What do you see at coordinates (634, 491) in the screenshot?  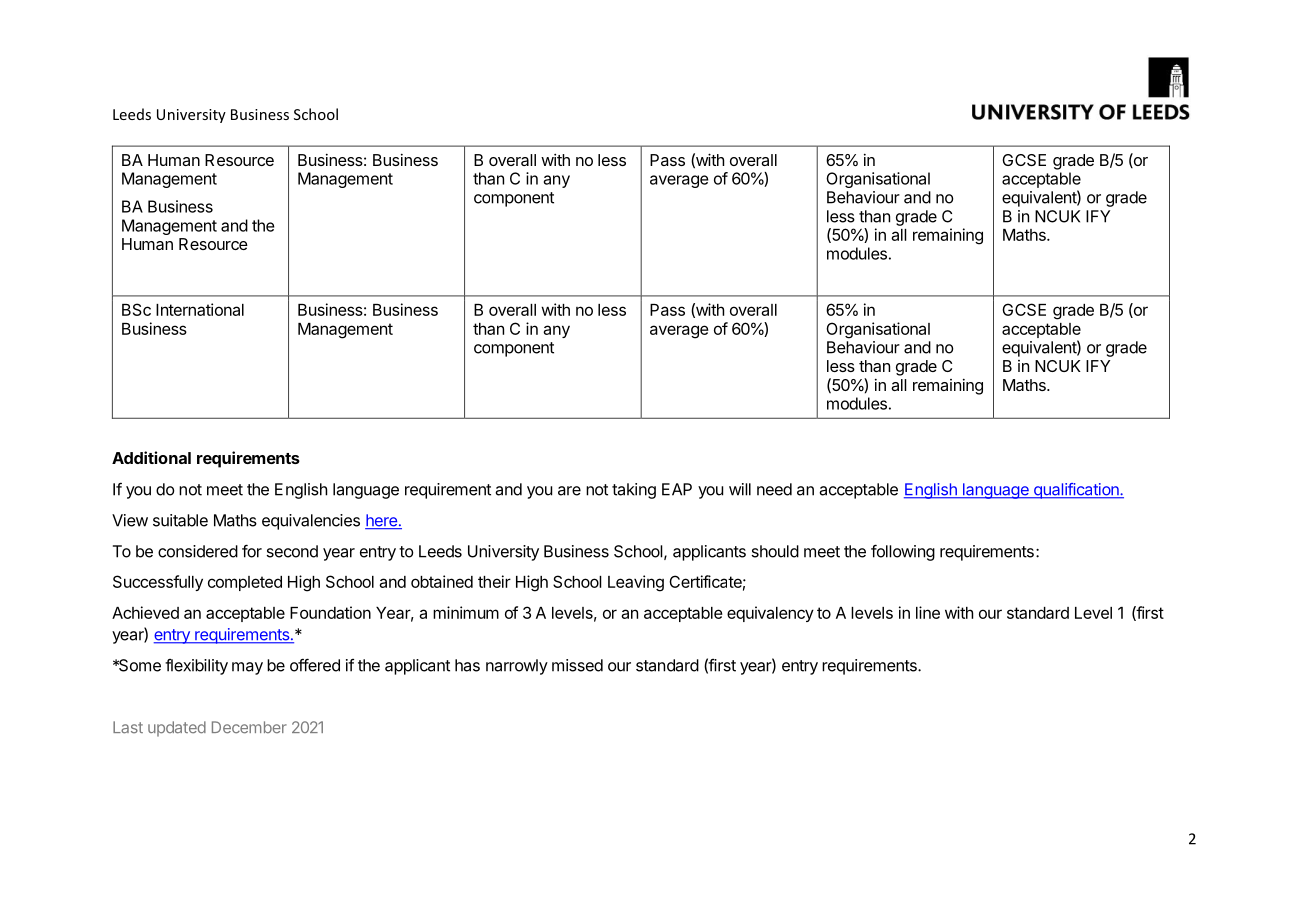 I see `taking` at bounding box center [634, 491].
